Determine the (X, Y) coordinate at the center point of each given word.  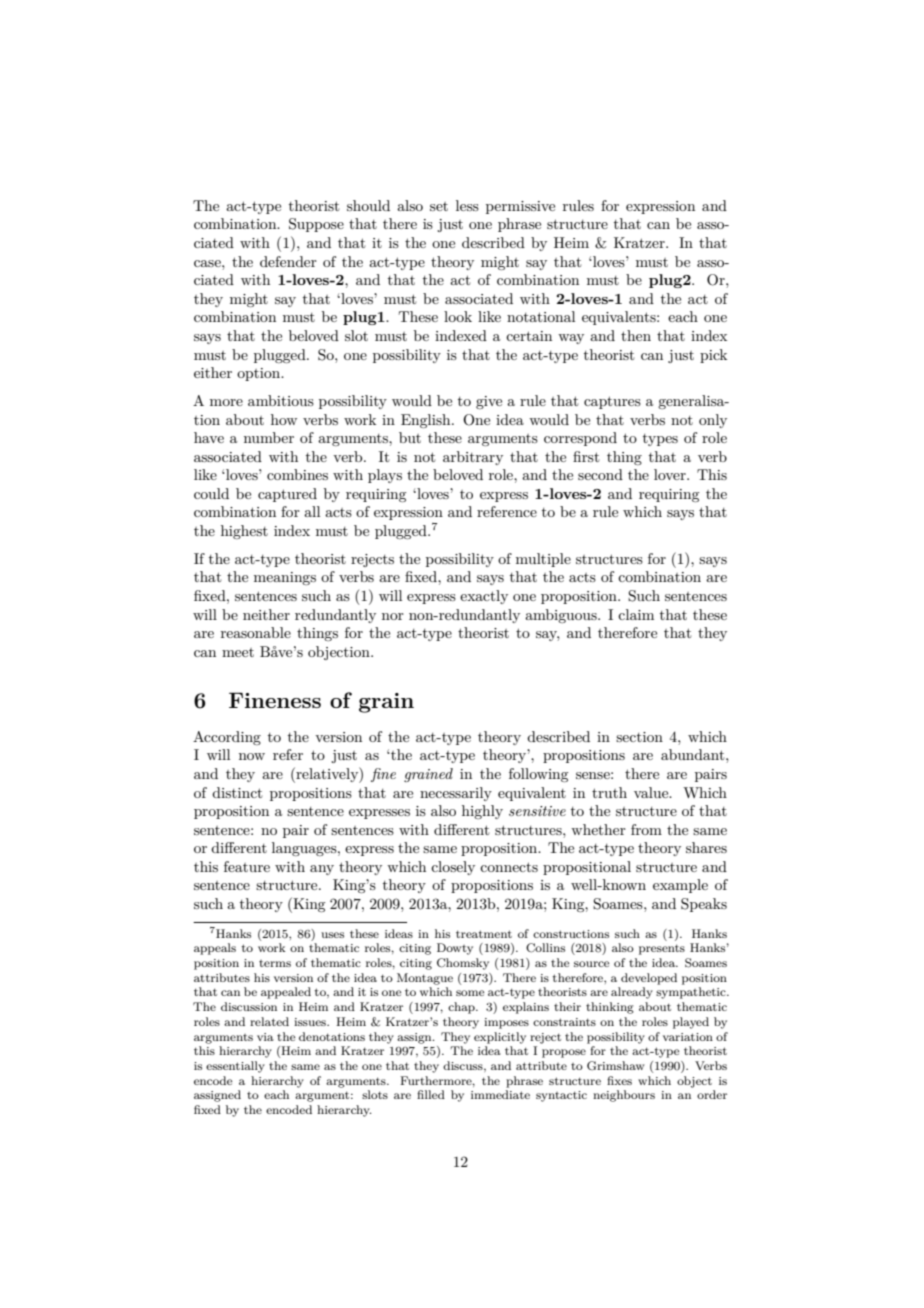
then (636, 335)
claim (636, 614)
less (467, 205)
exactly (484, 597)
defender (288, 261)
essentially (235, 1067)
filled (431, 1094)
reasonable (256, 632)
